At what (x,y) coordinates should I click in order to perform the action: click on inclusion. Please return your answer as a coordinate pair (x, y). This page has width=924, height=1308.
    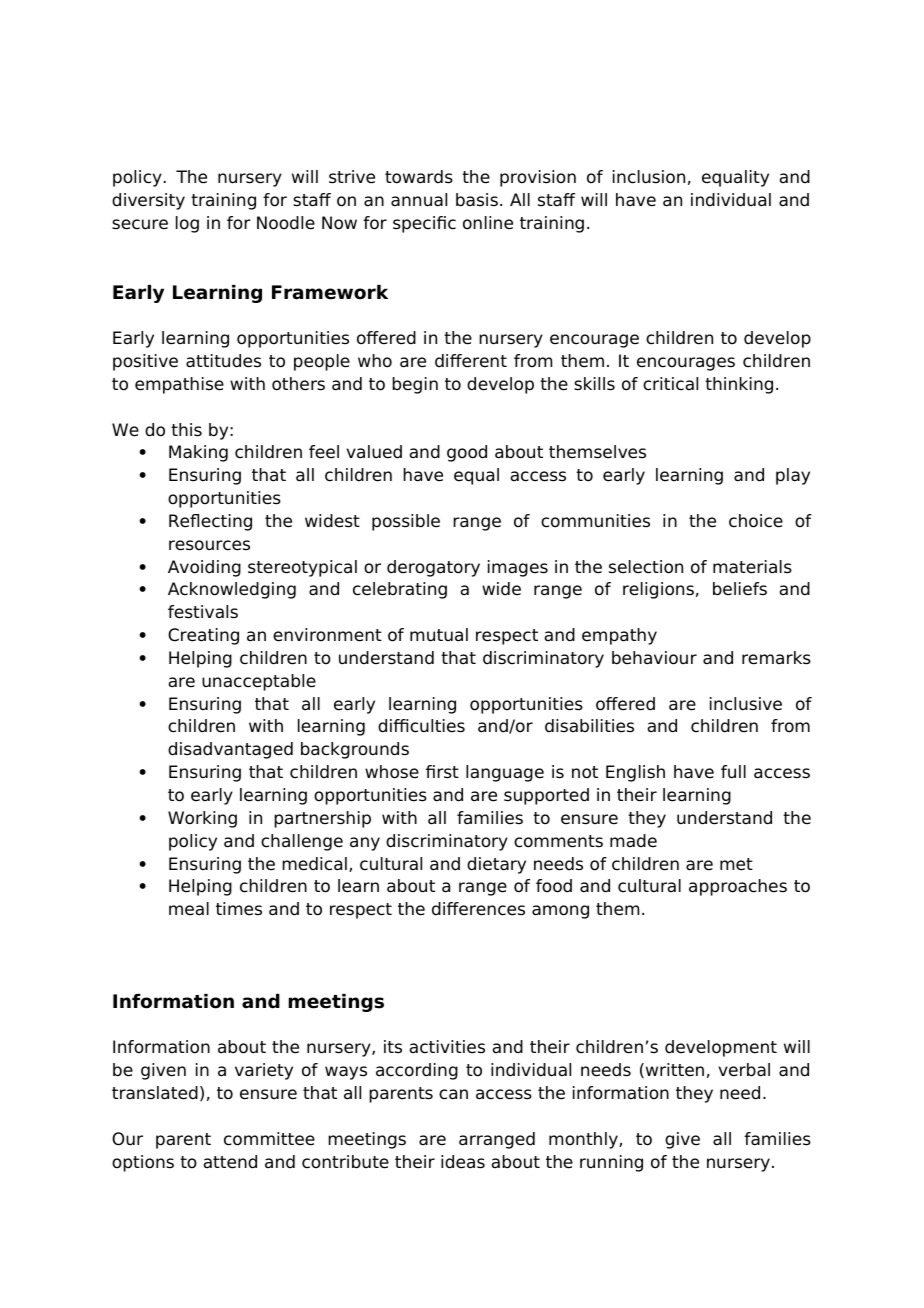
    Looking at the image, I should click on (649, 177).
